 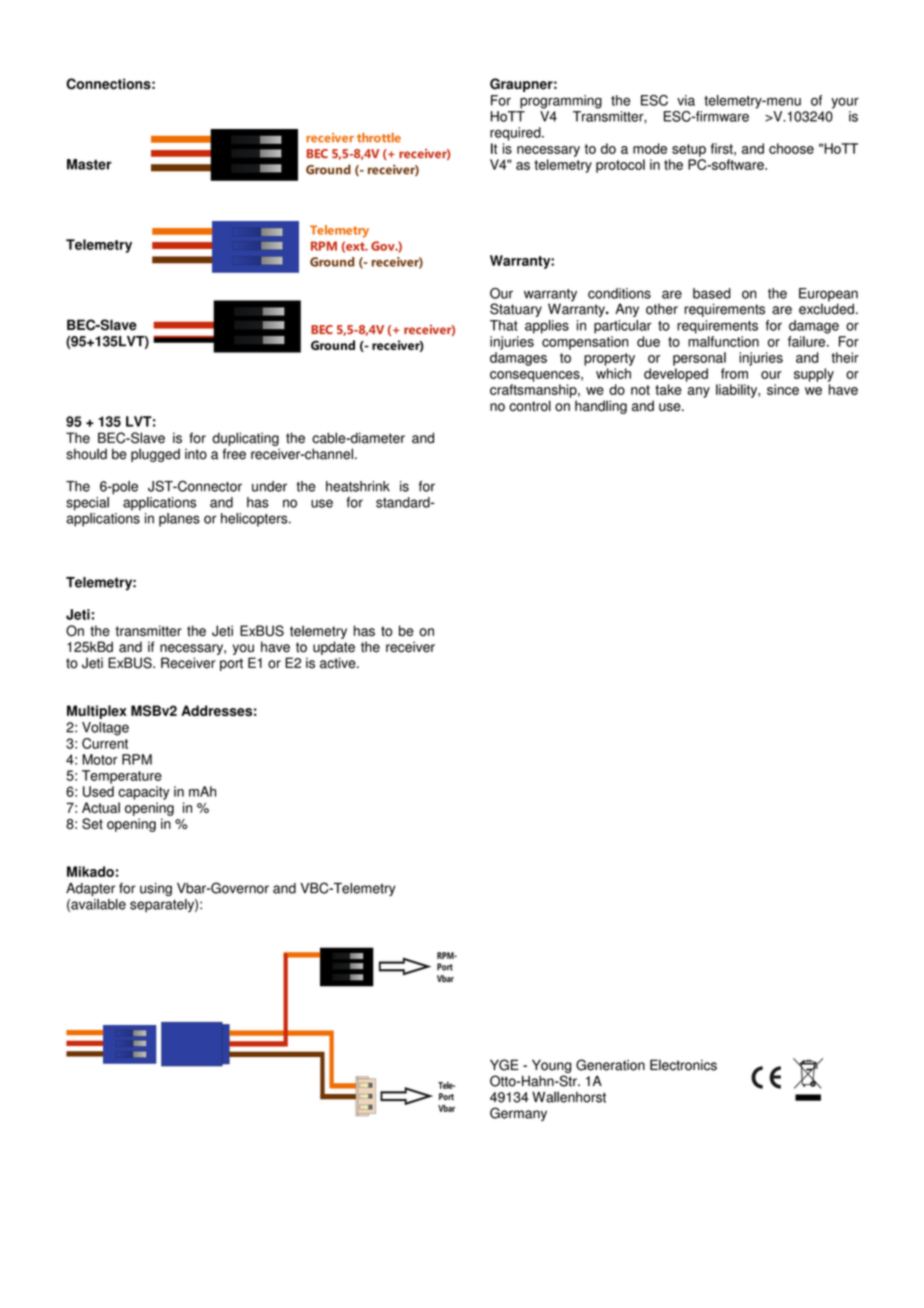 I want to click on update, so click(x=334, y=648).
